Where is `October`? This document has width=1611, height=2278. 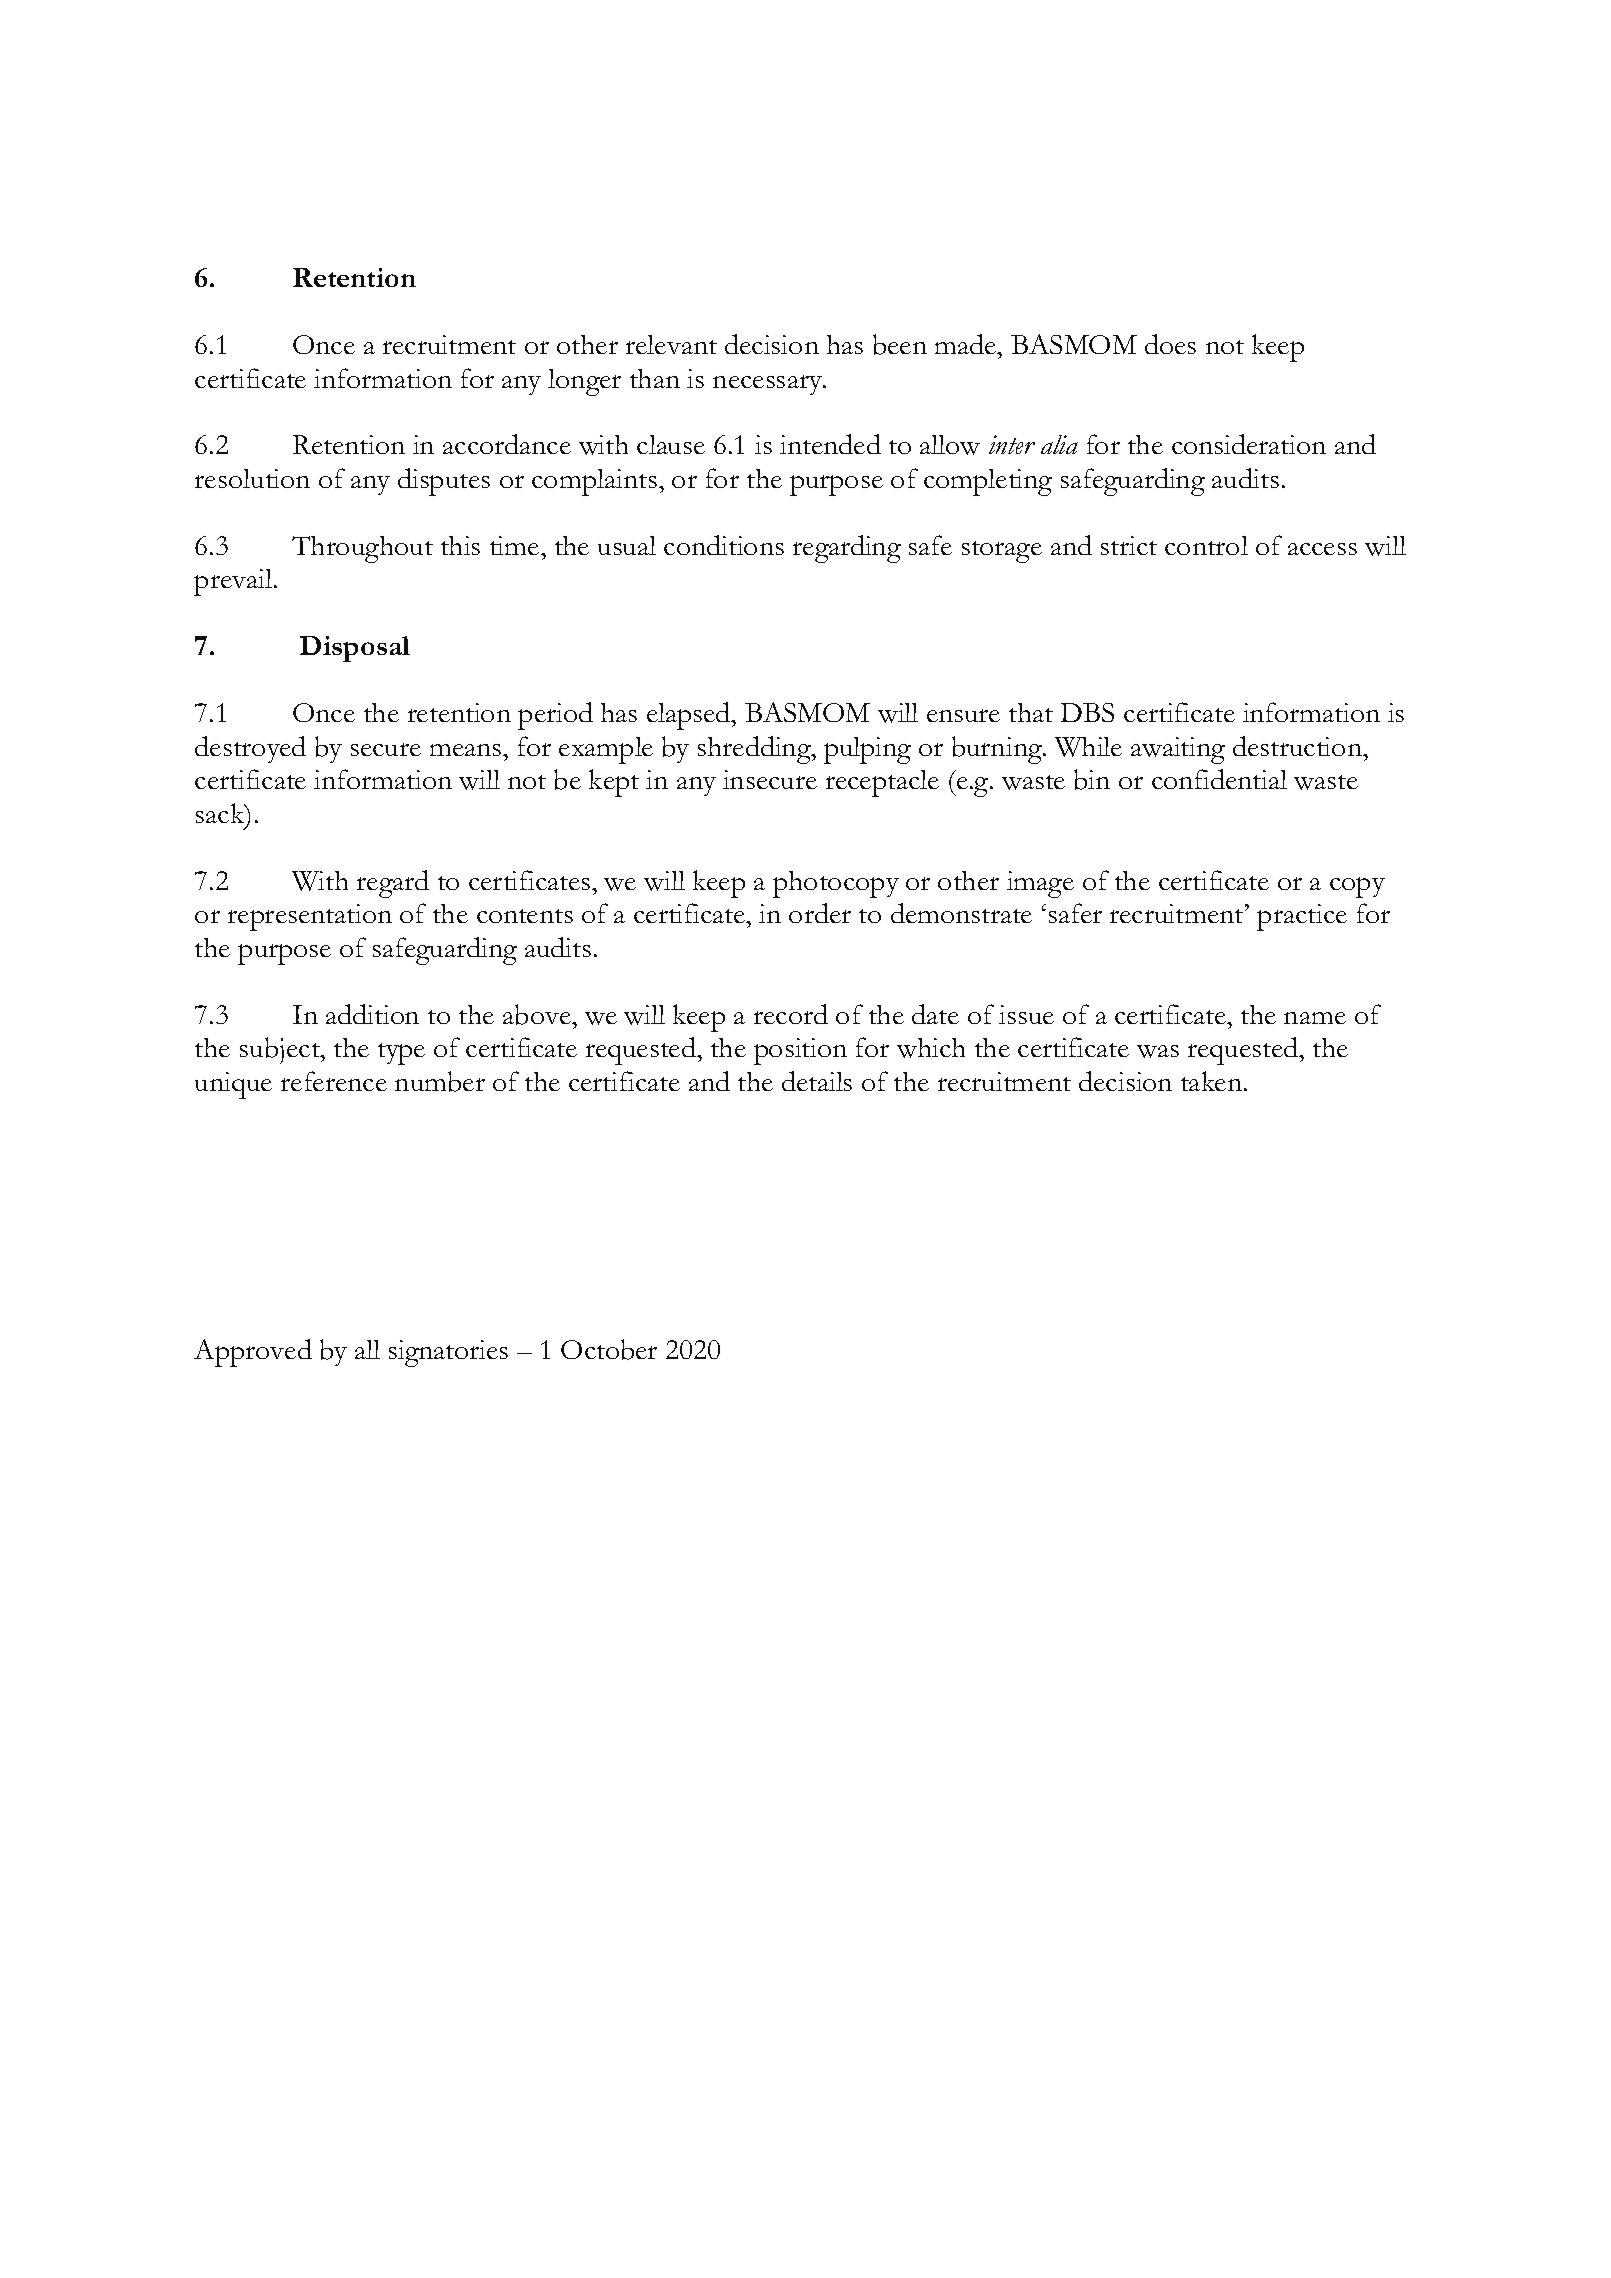 October is located at coordinates (609, 1349).
